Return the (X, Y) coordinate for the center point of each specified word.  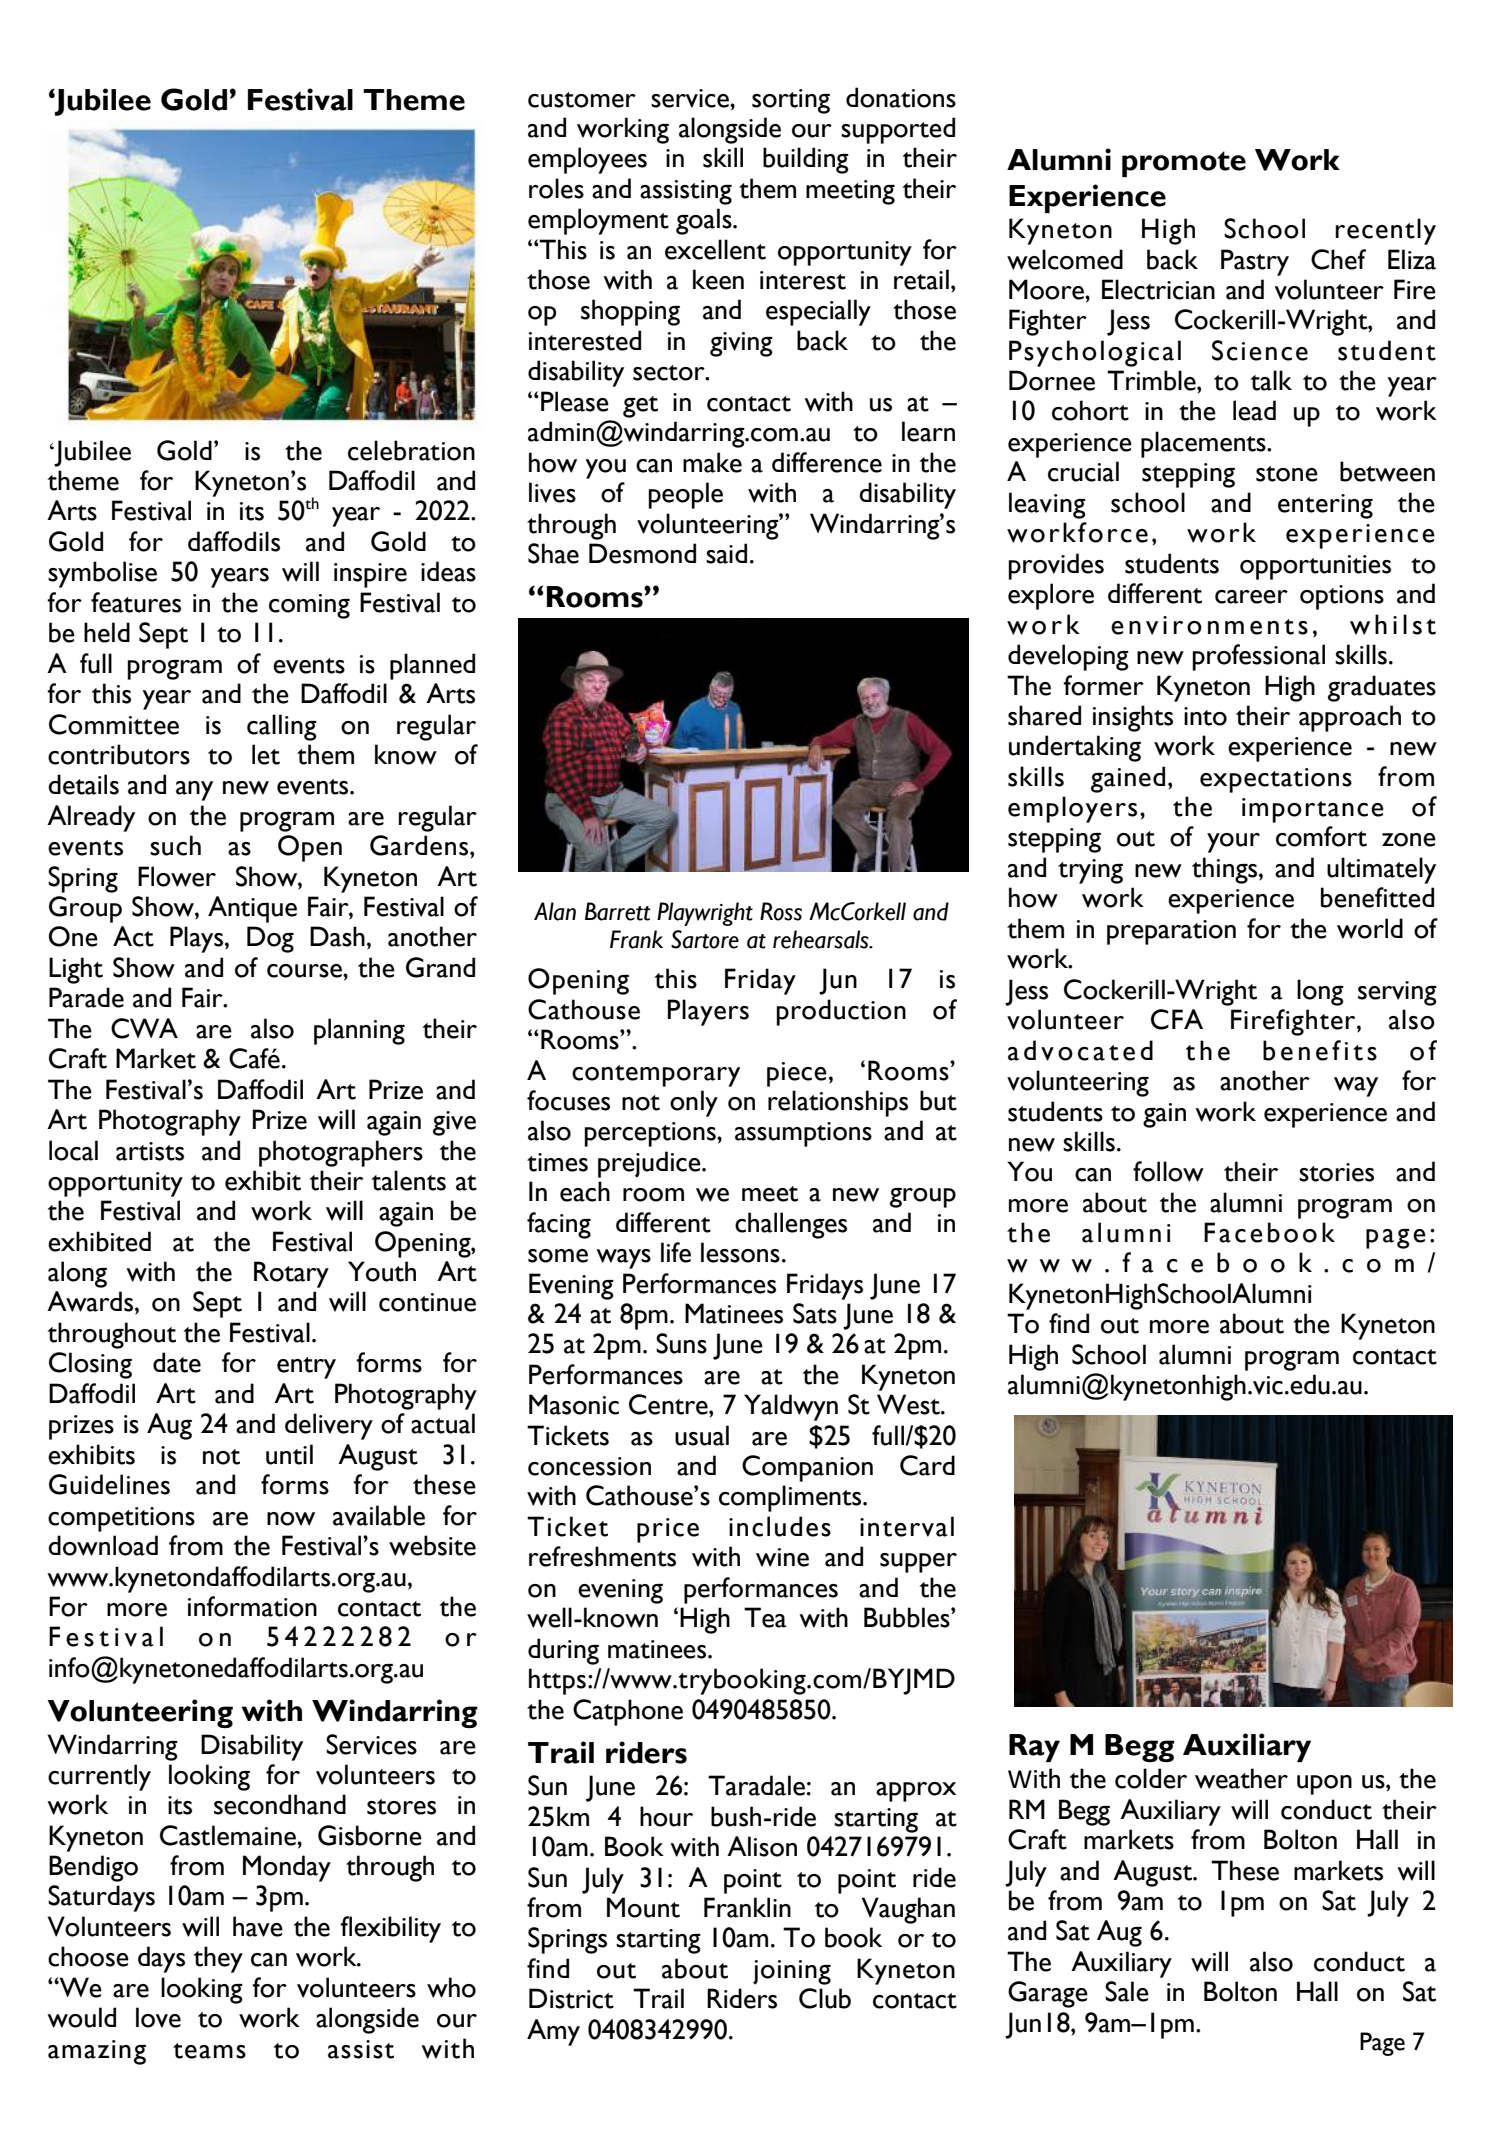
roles (556, 188)
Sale (1127, 1991)
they (218, 1959)
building (806, 160)
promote (1184, 164)
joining (792, 1972)
